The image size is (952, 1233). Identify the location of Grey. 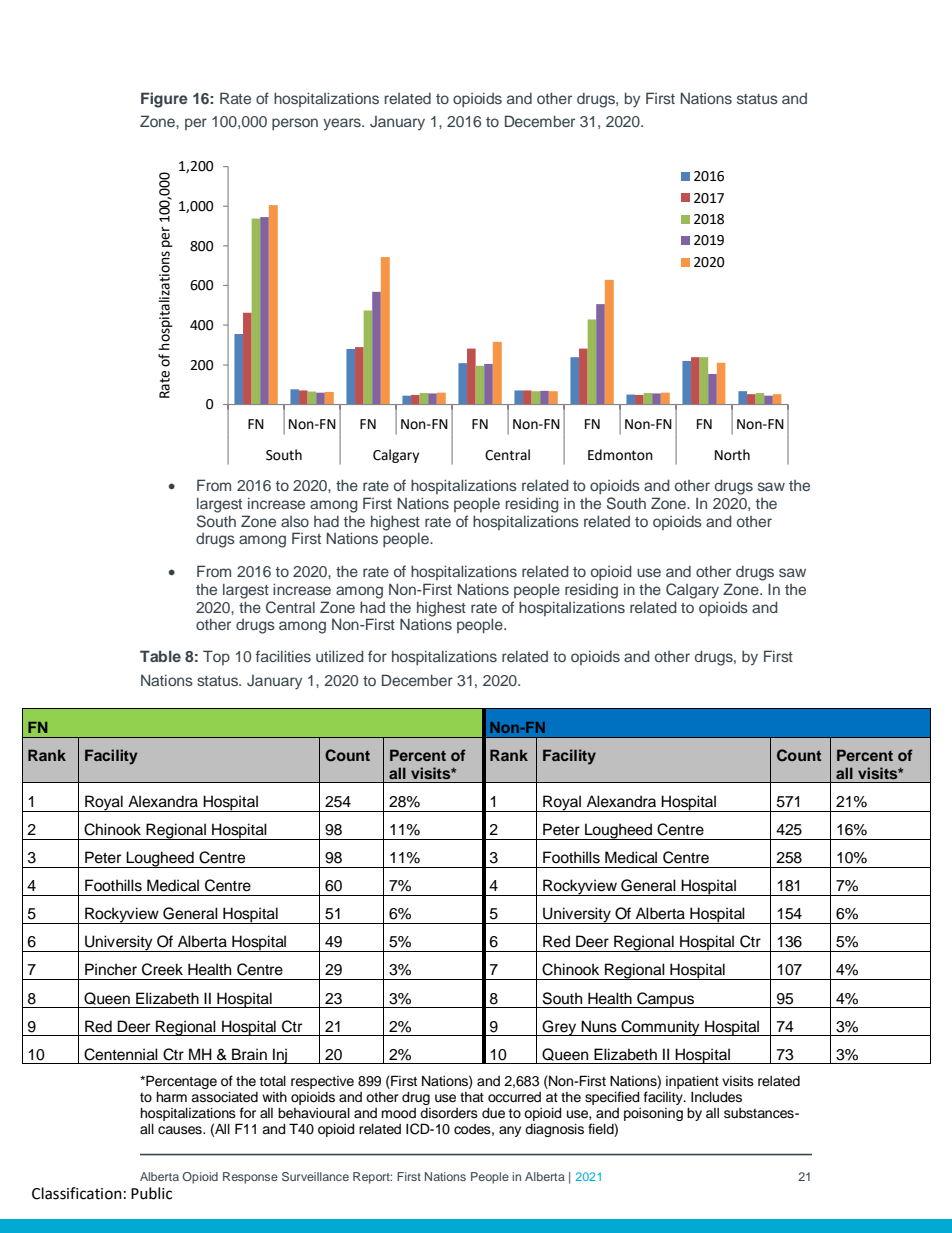
(560, 1028).
